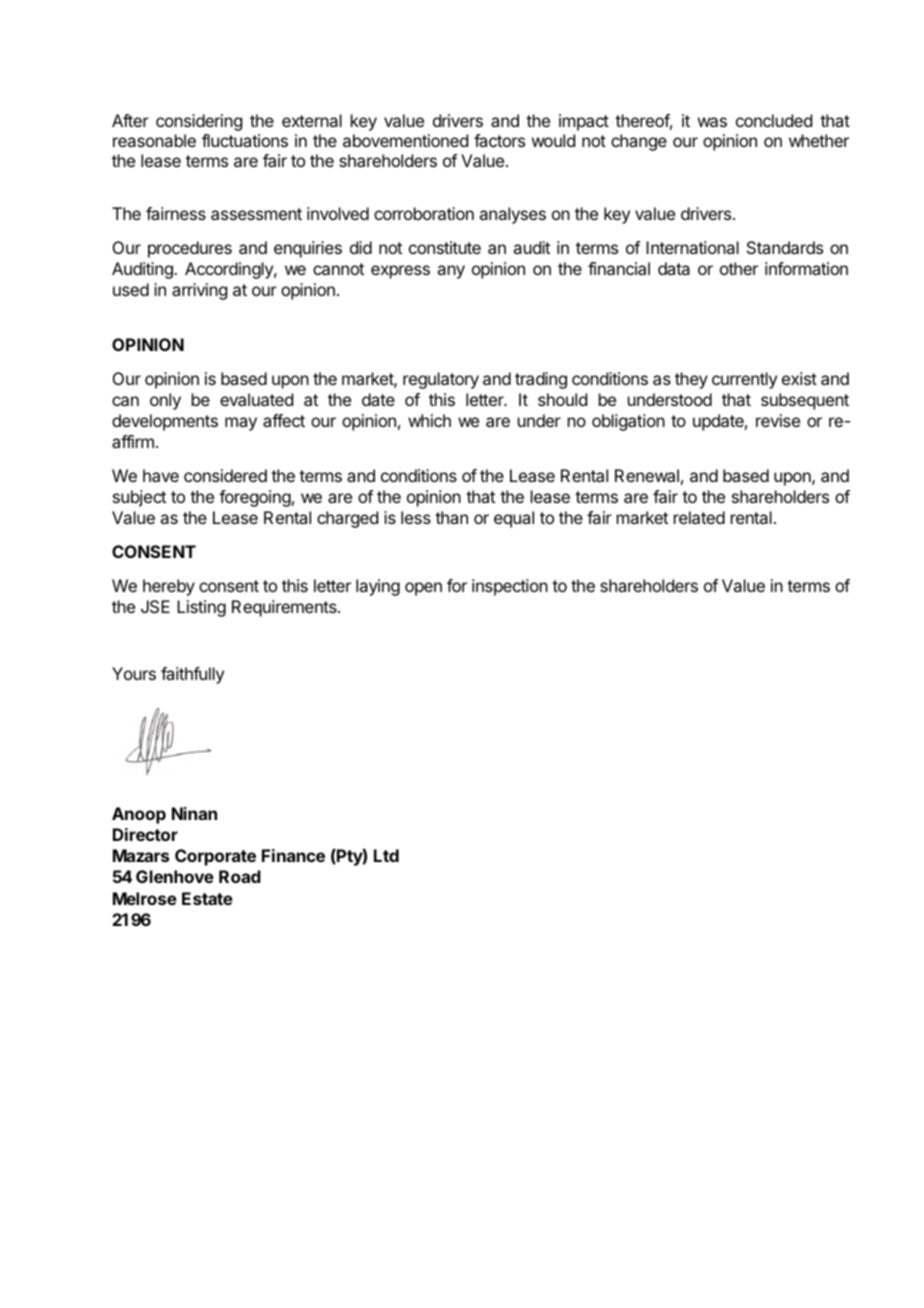  I want to click on inspection, so click(510, 587).
